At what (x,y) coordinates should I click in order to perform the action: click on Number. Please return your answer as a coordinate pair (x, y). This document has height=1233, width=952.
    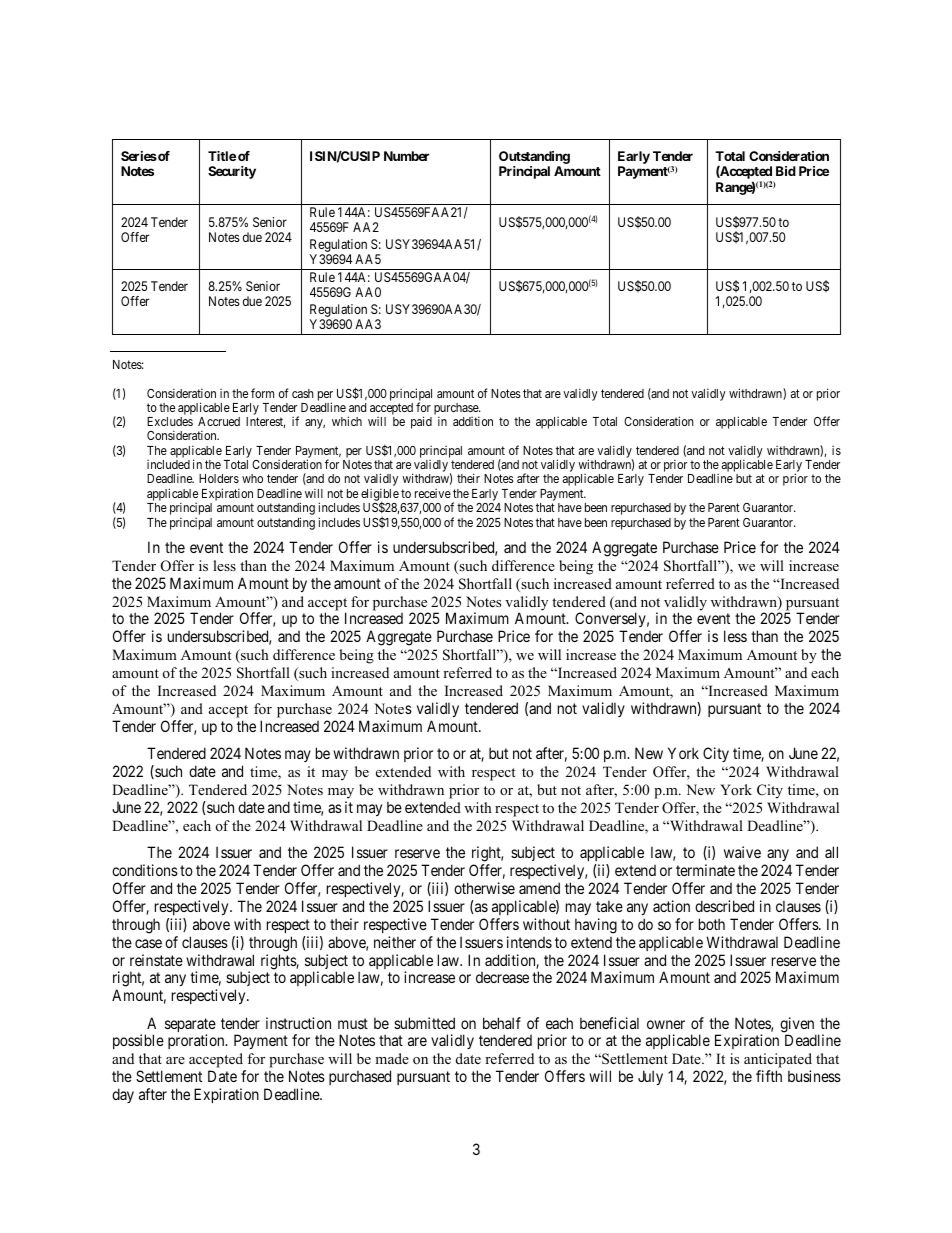
    Looking at the image, I should click on (406, 156).
